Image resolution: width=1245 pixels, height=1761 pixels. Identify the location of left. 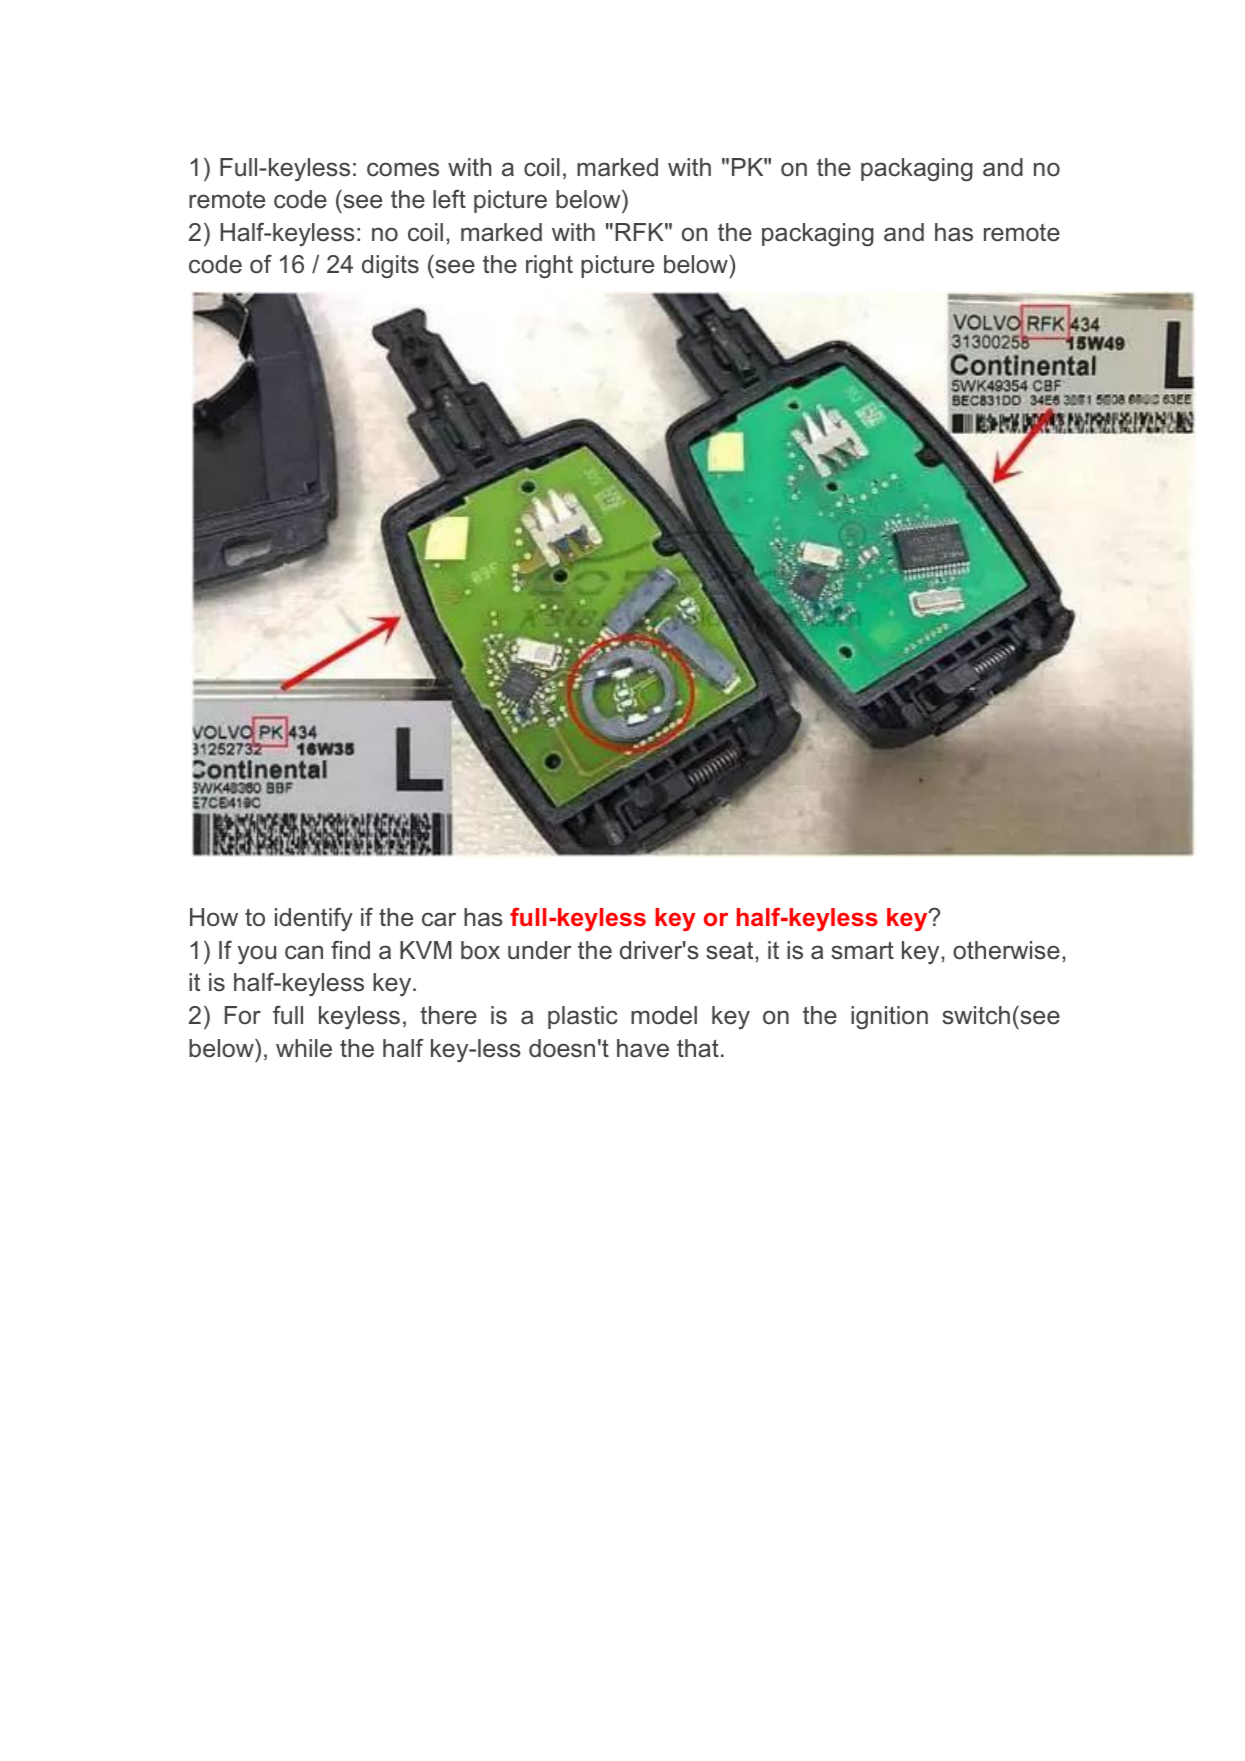
(449, 199).
